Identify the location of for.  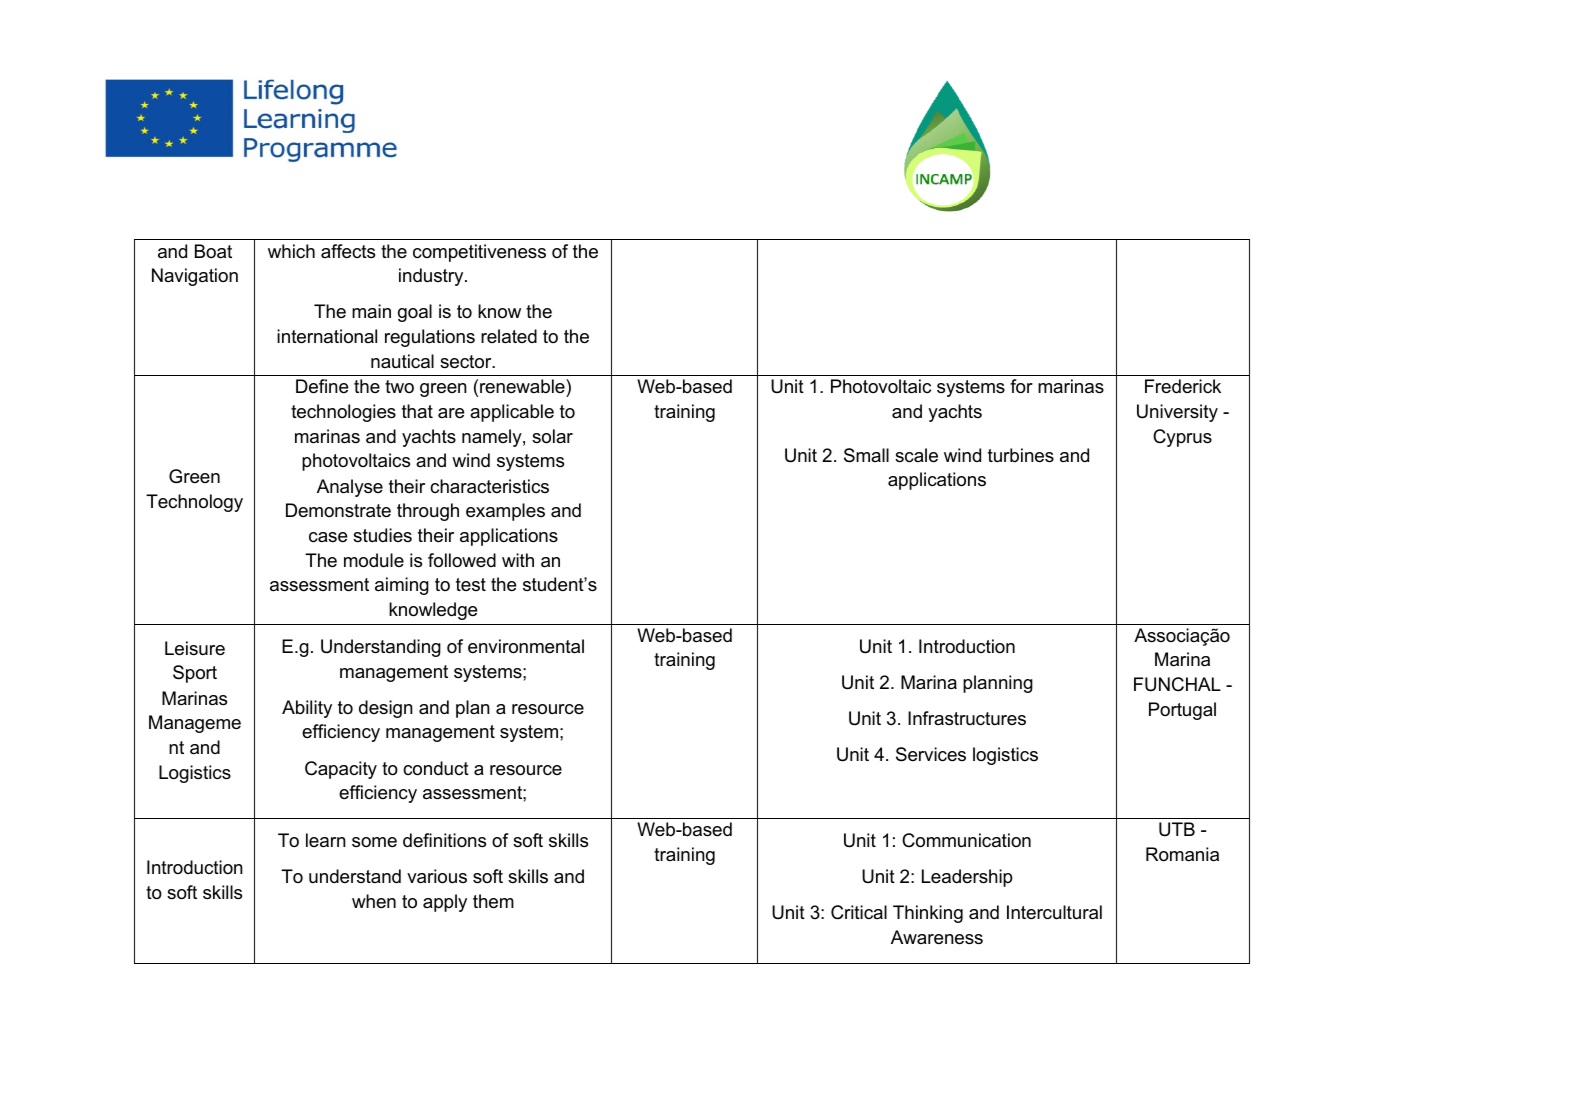
(1021, 386).
